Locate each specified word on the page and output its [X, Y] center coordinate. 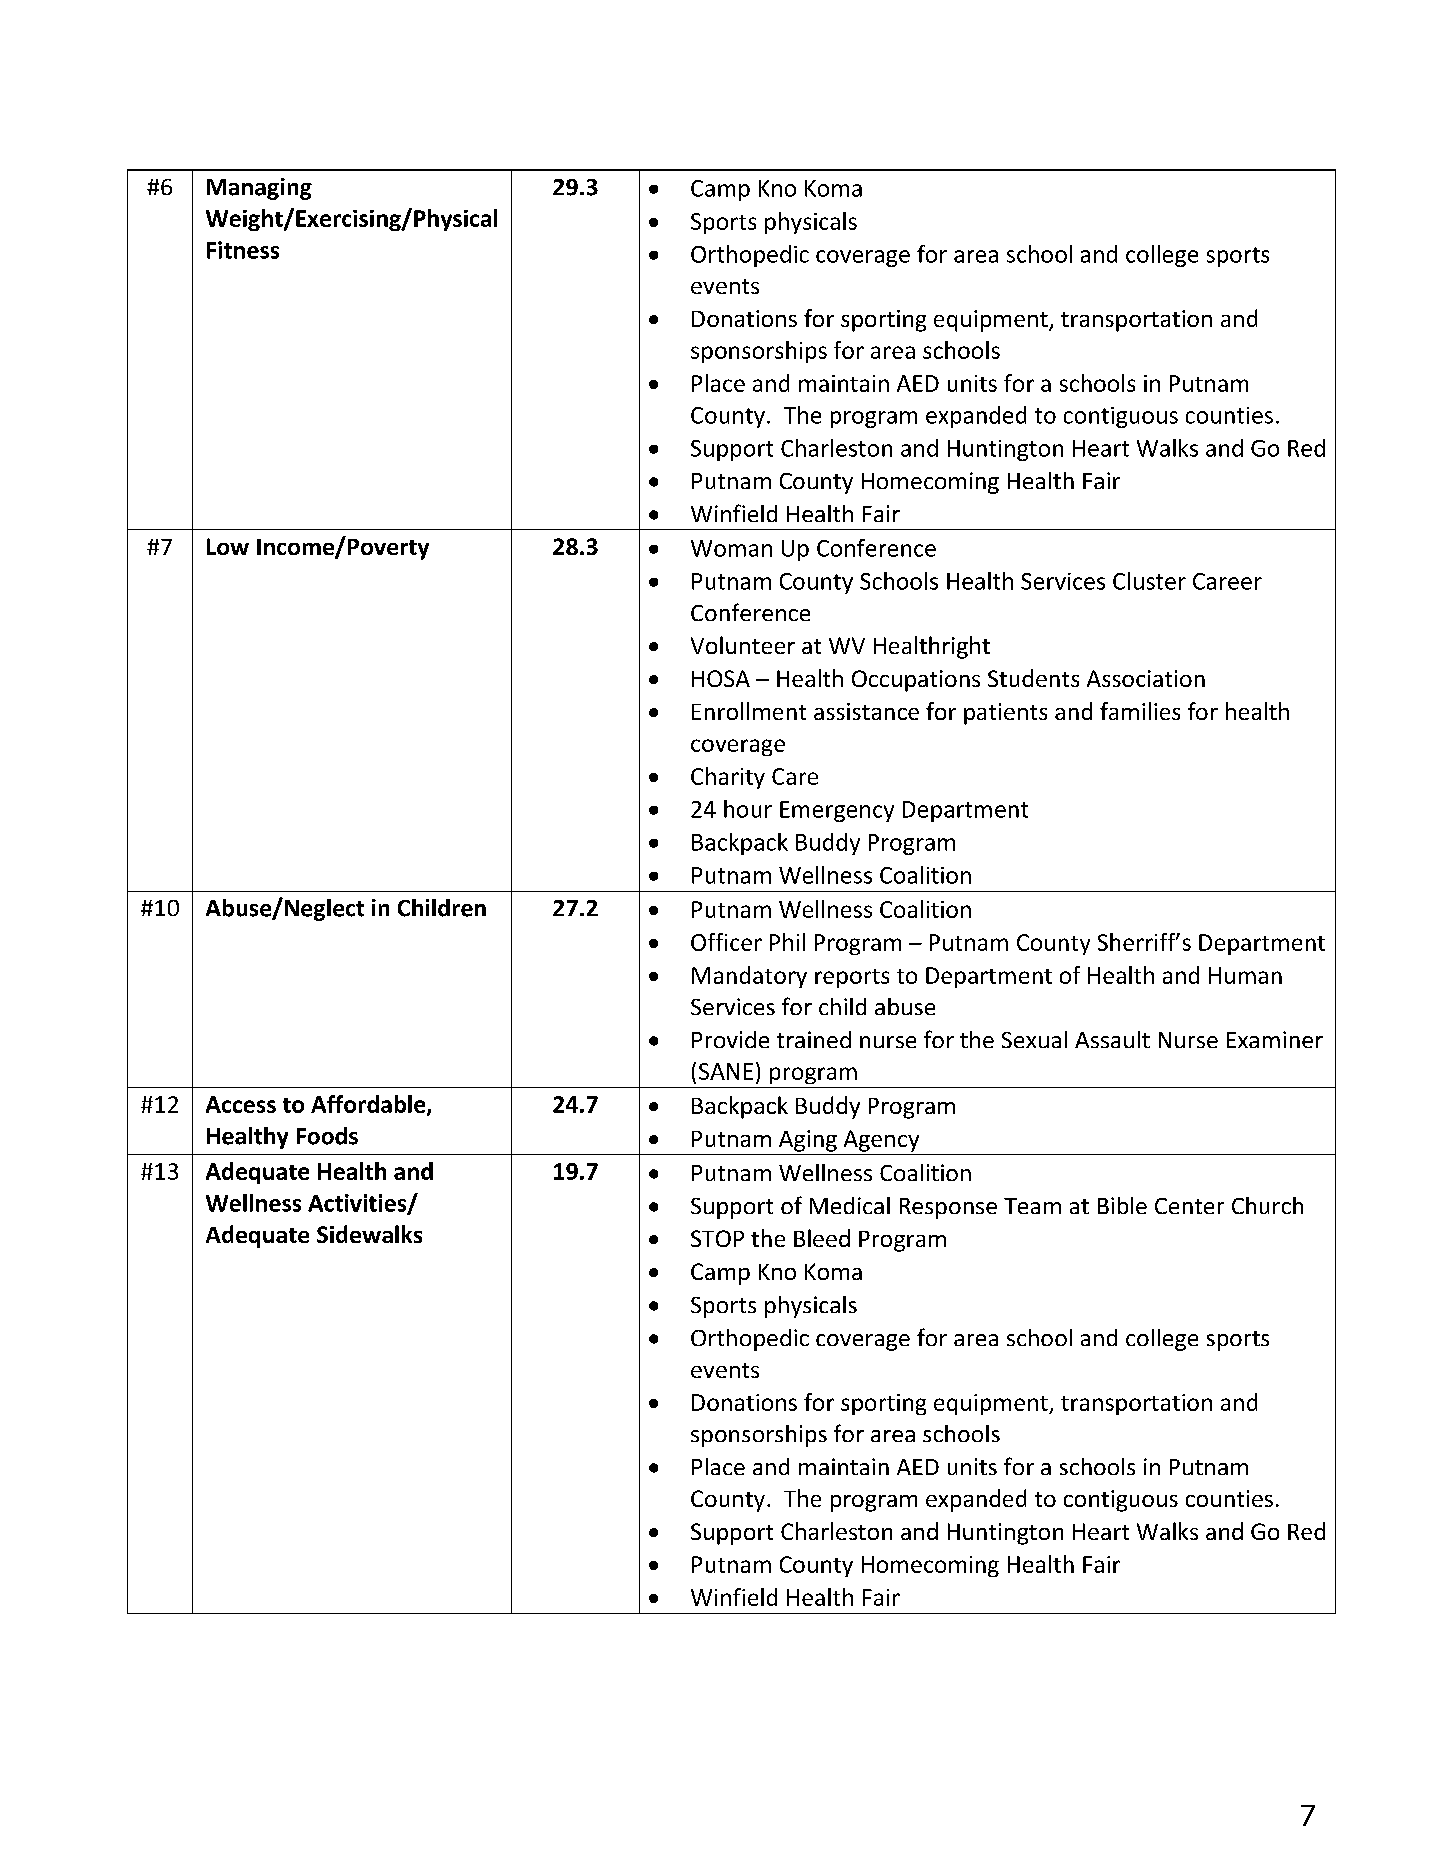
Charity [728, 778]
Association [1146, 678]
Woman [731, 548]
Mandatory [749, 977]
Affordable [369, 1105]
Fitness [243, 250]
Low [228, 546]
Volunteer [743, 645]
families [1140, 711]
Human [1245, 975]
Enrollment [749, 711]
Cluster [1149, 581]
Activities [358, 1204]
